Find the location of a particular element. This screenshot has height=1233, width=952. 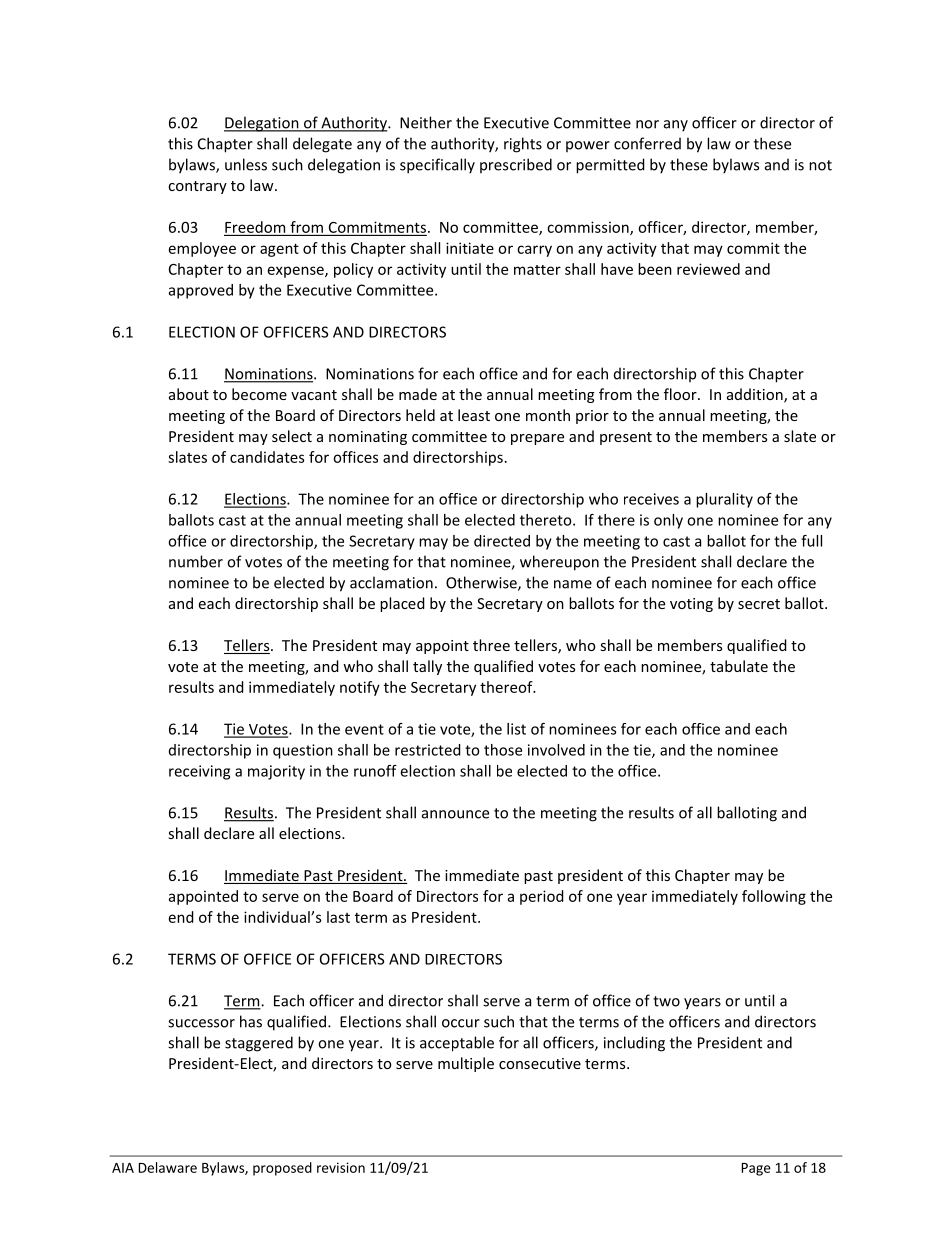

tabulate is located at coordinates (739, 666).
